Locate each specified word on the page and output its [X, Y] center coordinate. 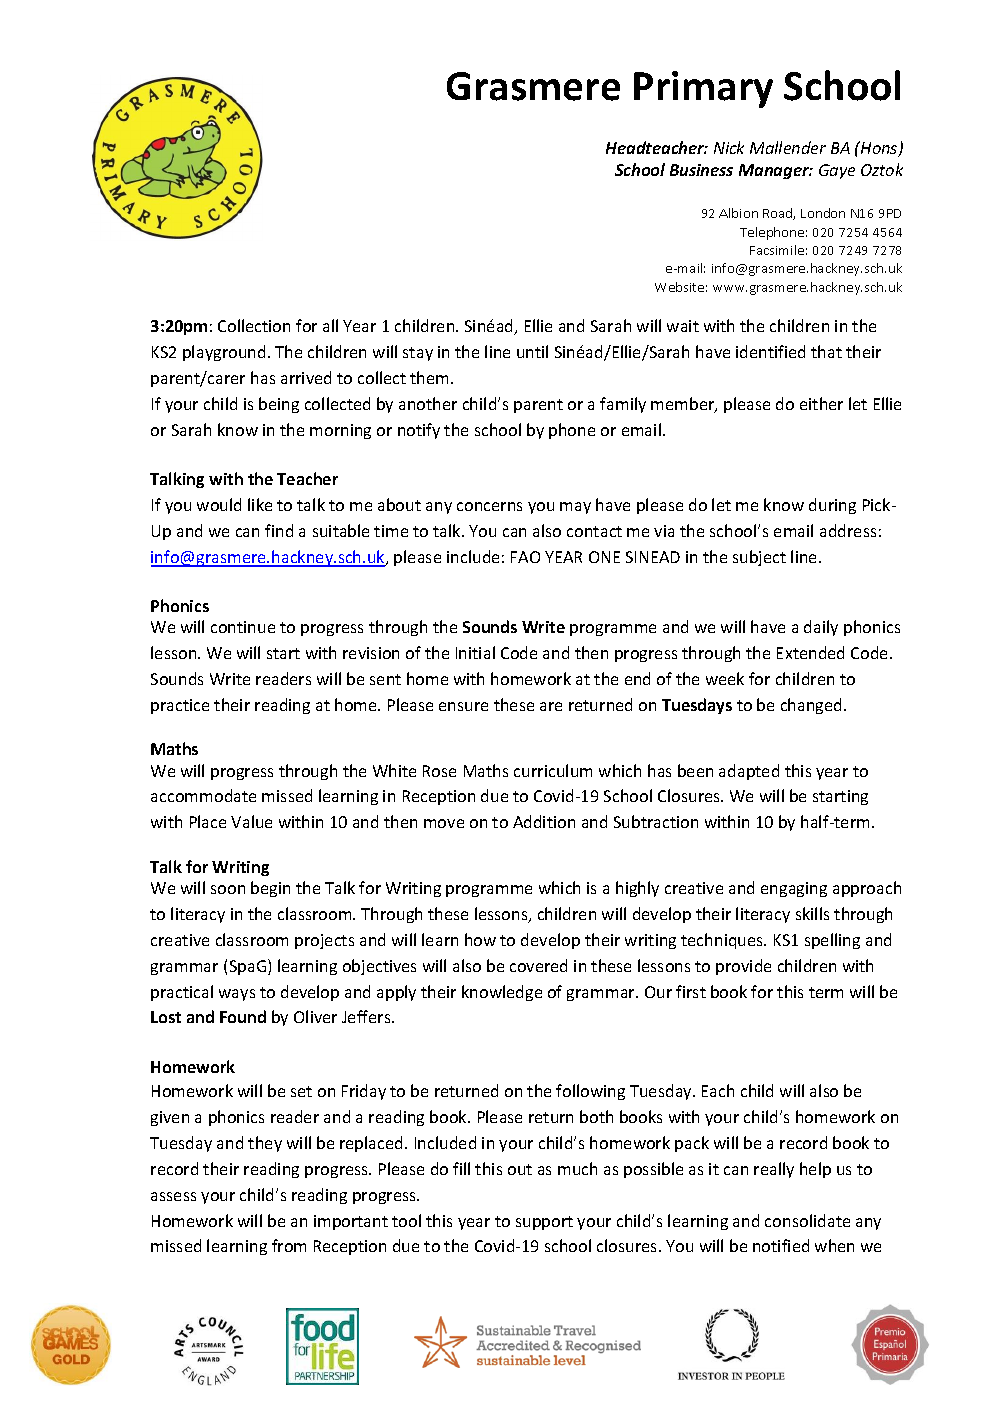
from [289, 1245]
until [532, 351]
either [821, 403]
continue [243, 627]
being [279, 405]
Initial [475, 652]
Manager [775, 171]
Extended [810, 652]
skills [812, 913]
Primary [703, 89]
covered [538, 965]
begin [270, 889]
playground [224, 353]
